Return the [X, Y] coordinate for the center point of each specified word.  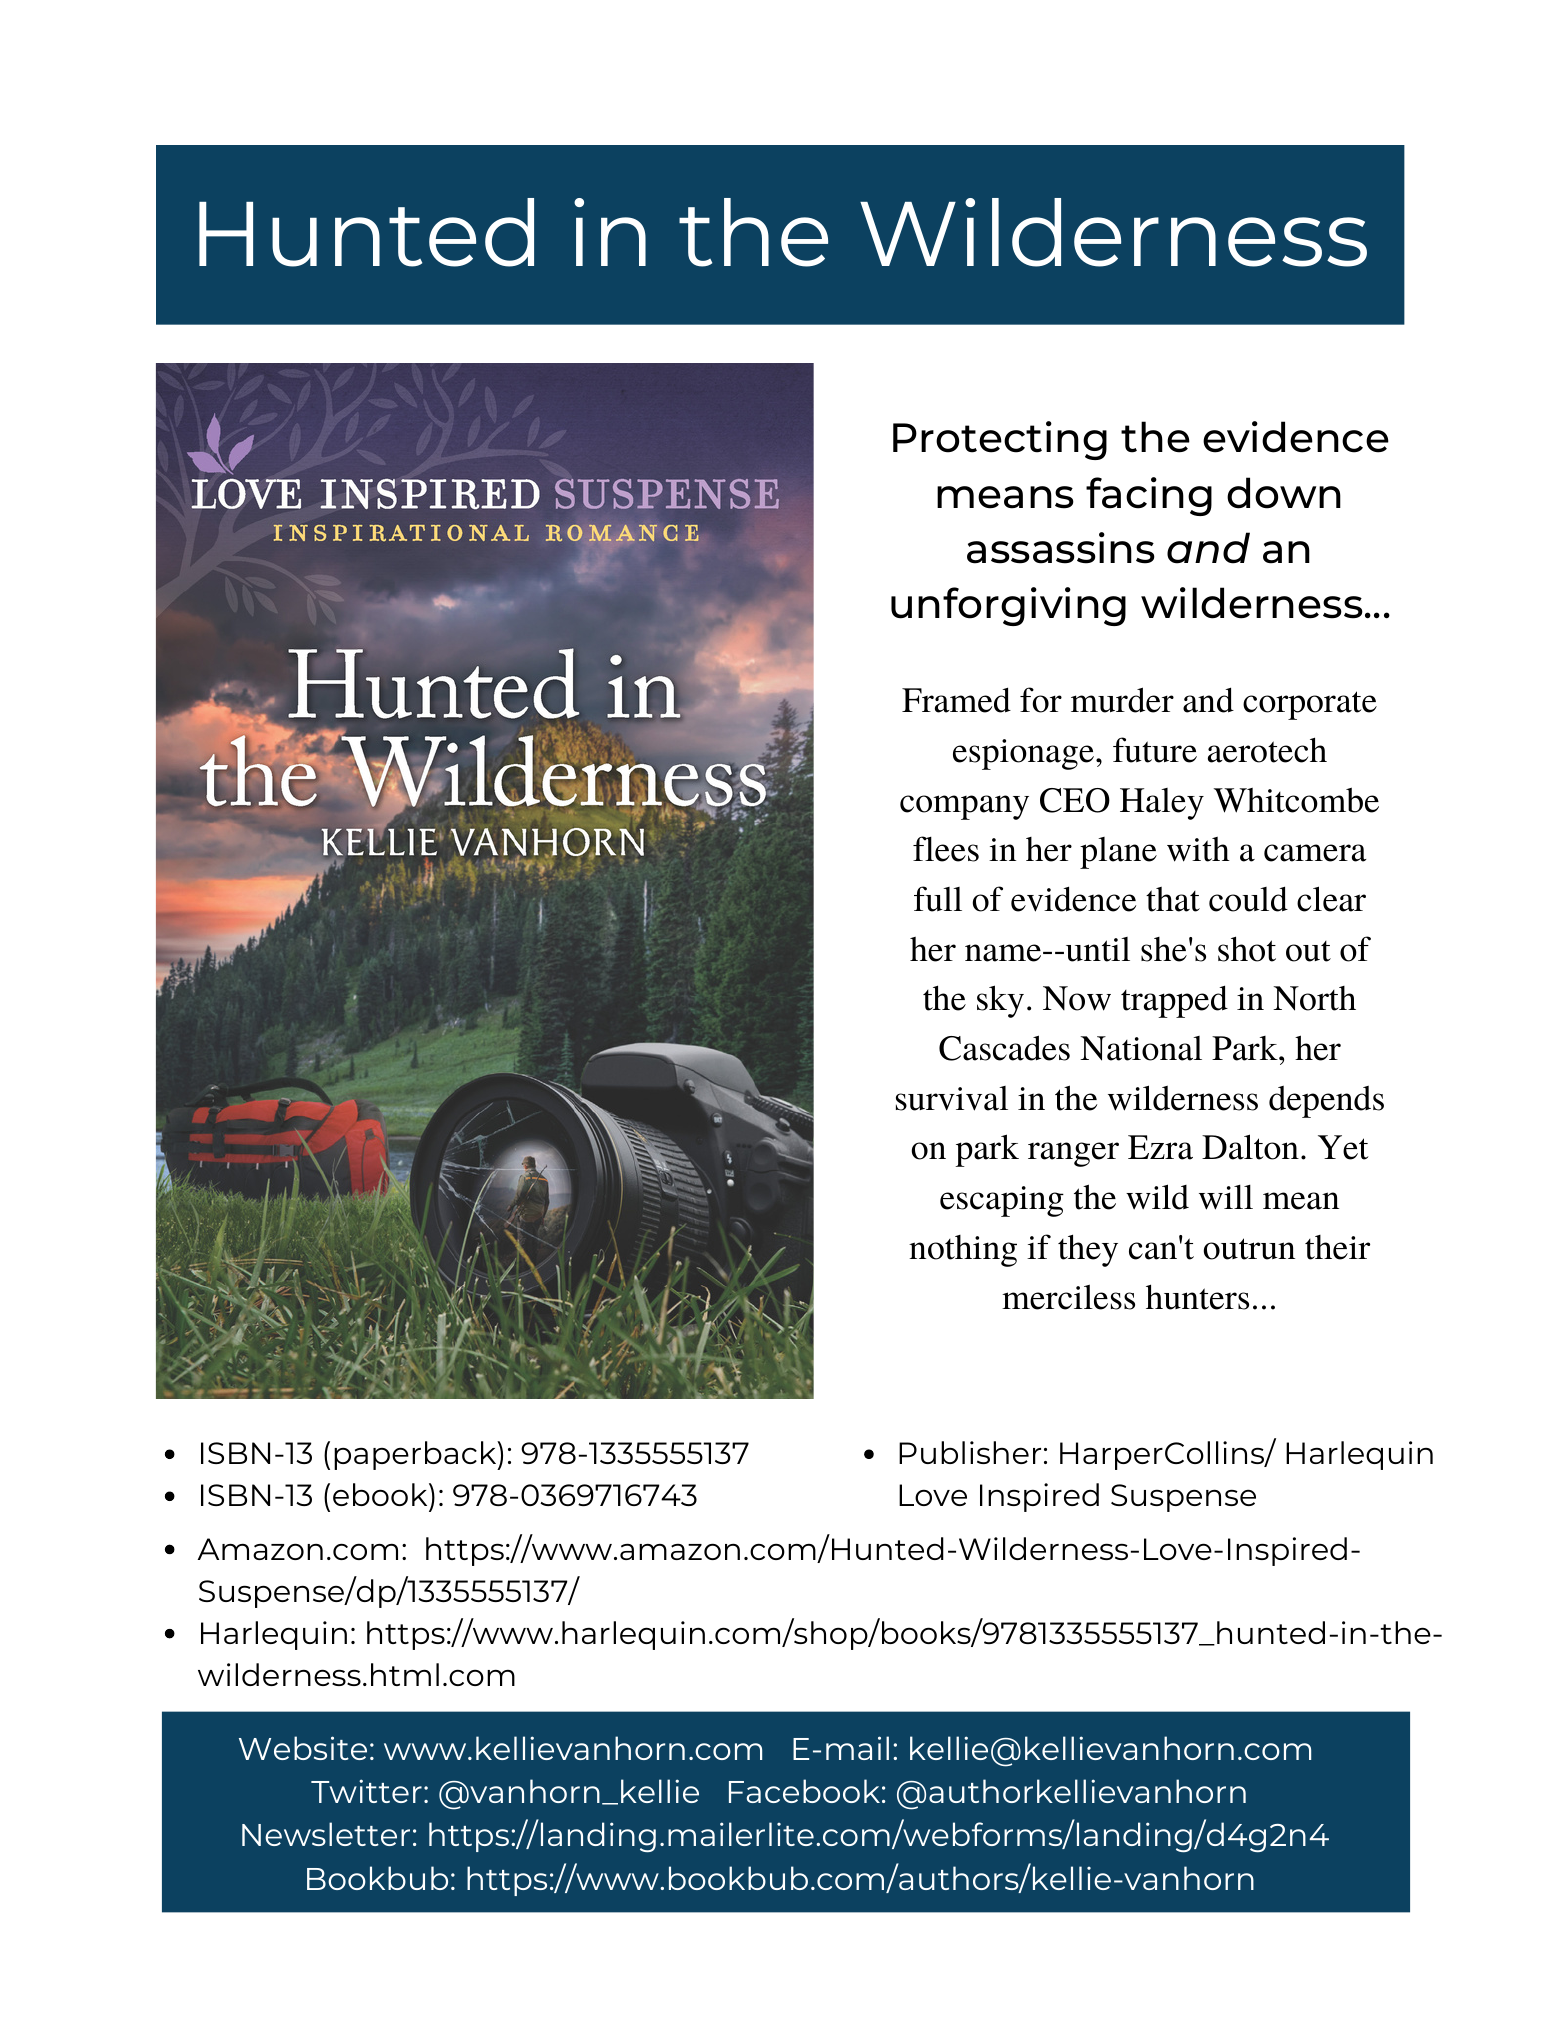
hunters [1197, 1297]
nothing [963, 1251]
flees [946, 849]
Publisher [970, 1452]
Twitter [366, 1791]
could [1248, 899]
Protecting [1000, 440]
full [938, 899]
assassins [1061, 548]
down [1284, 493]
